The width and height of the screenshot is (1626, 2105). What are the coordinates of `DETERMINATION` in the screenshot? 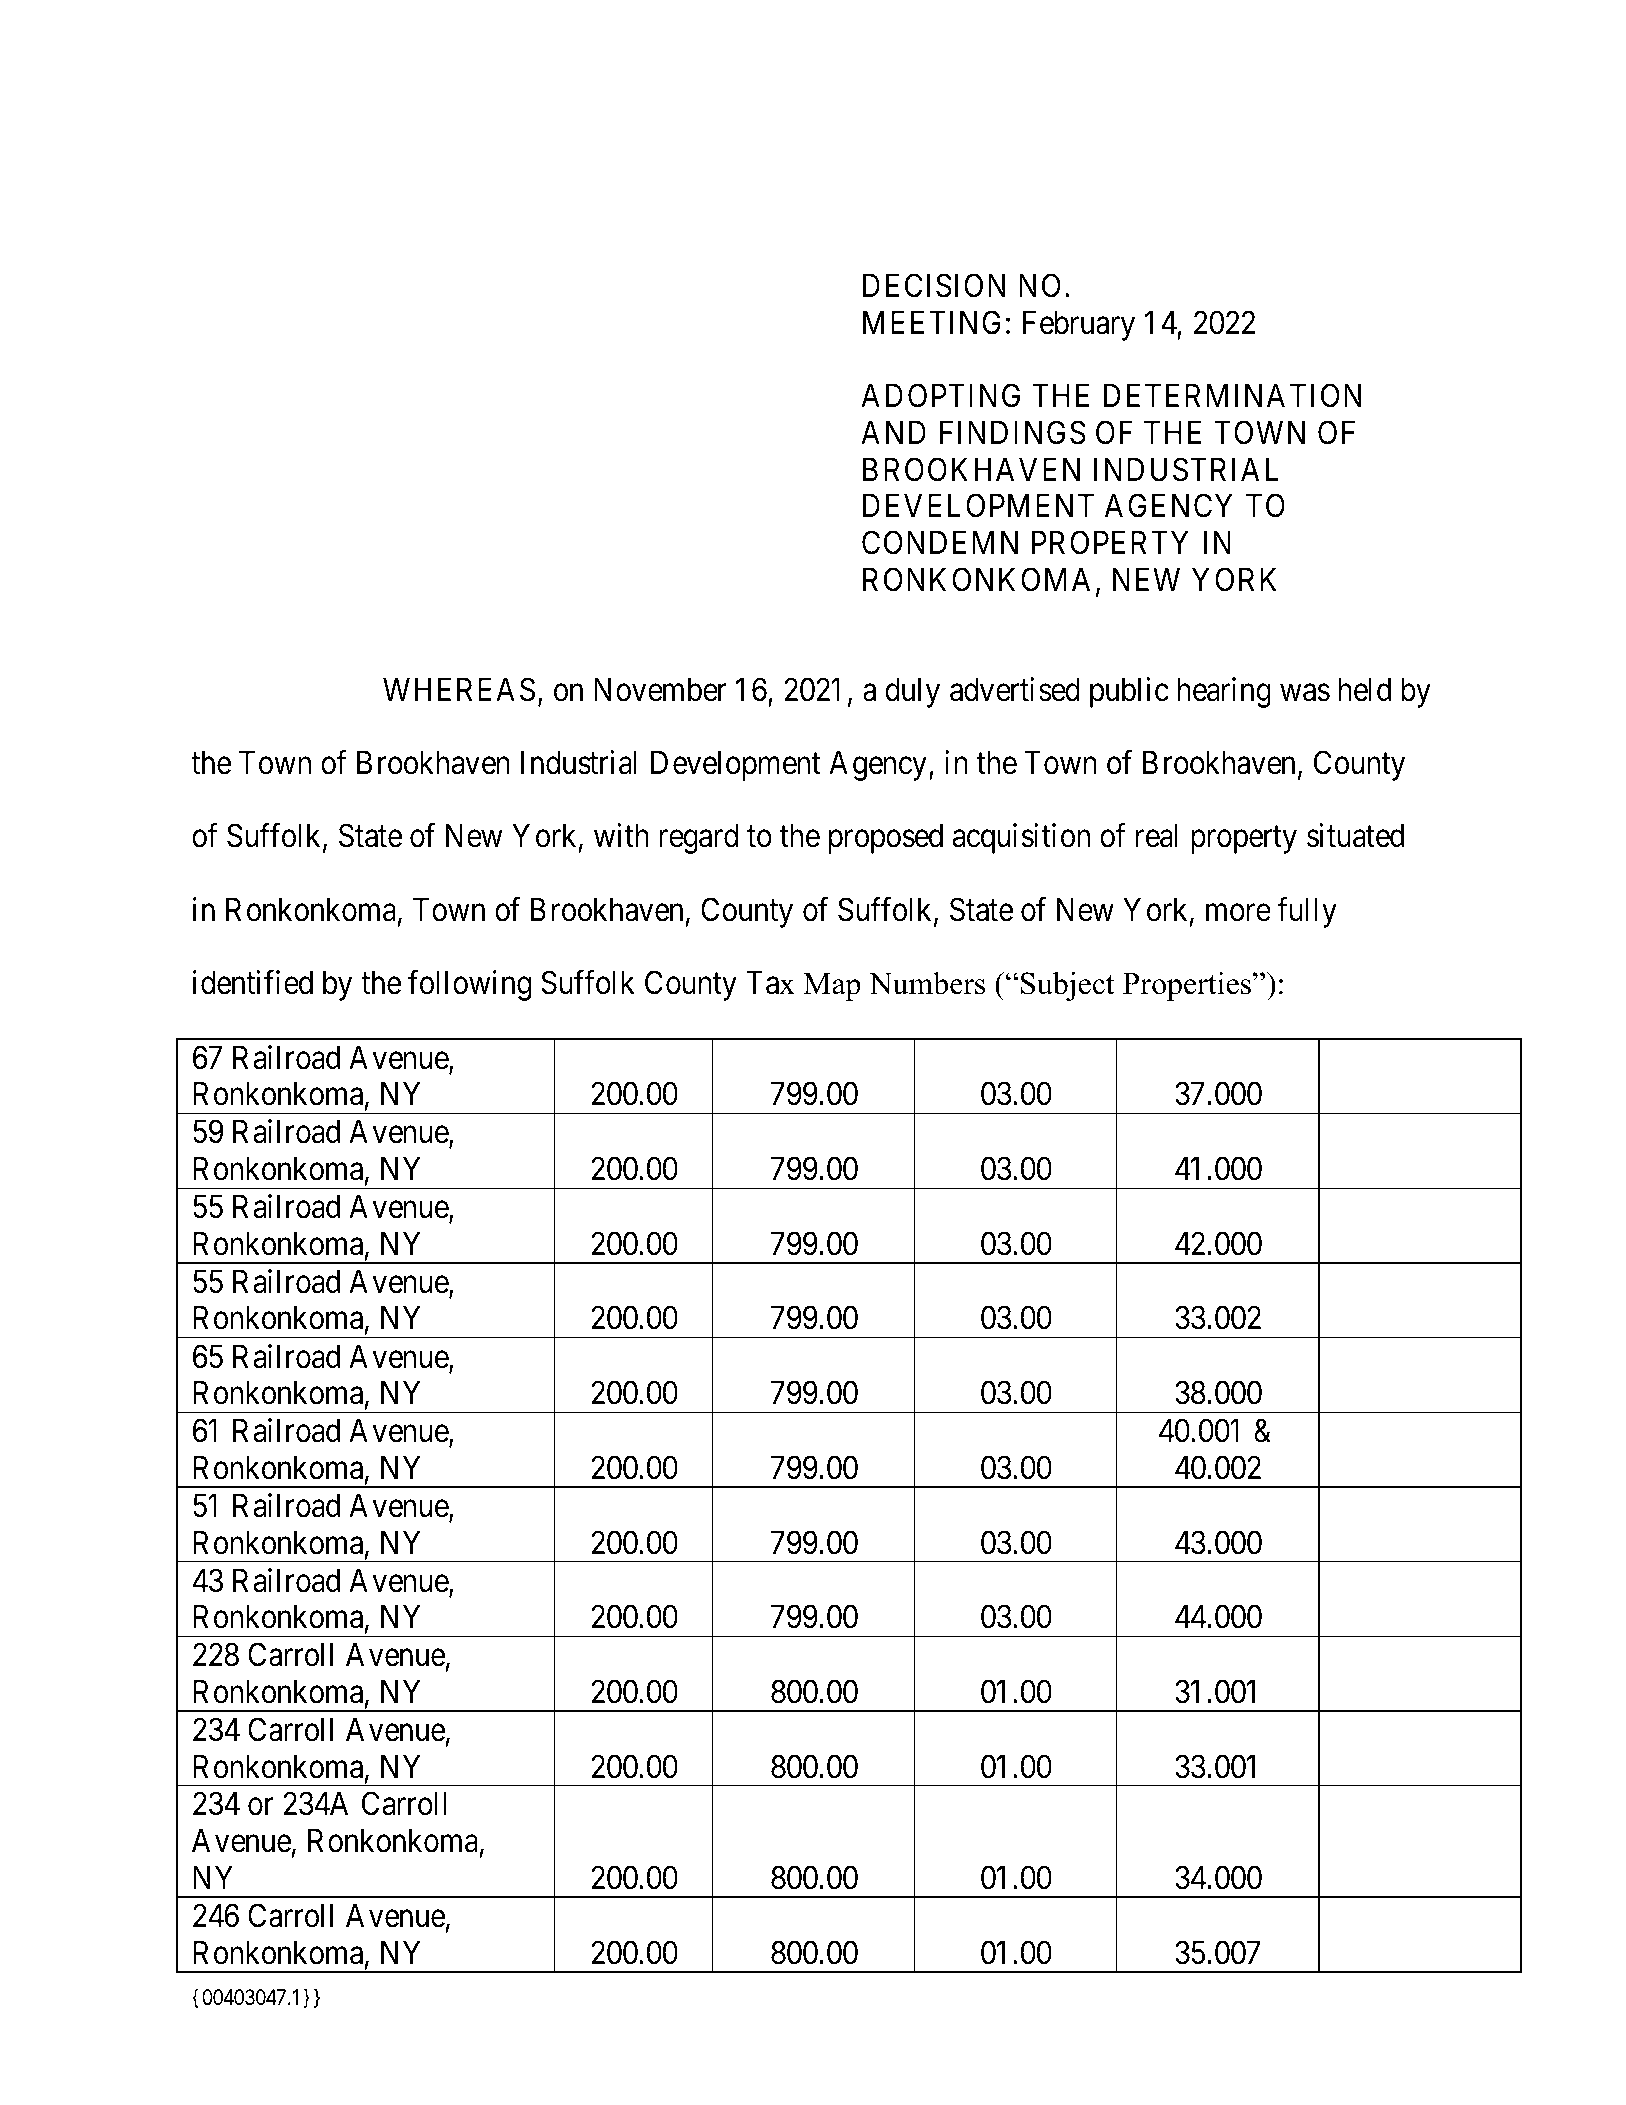 It's located at (1232, 396).
